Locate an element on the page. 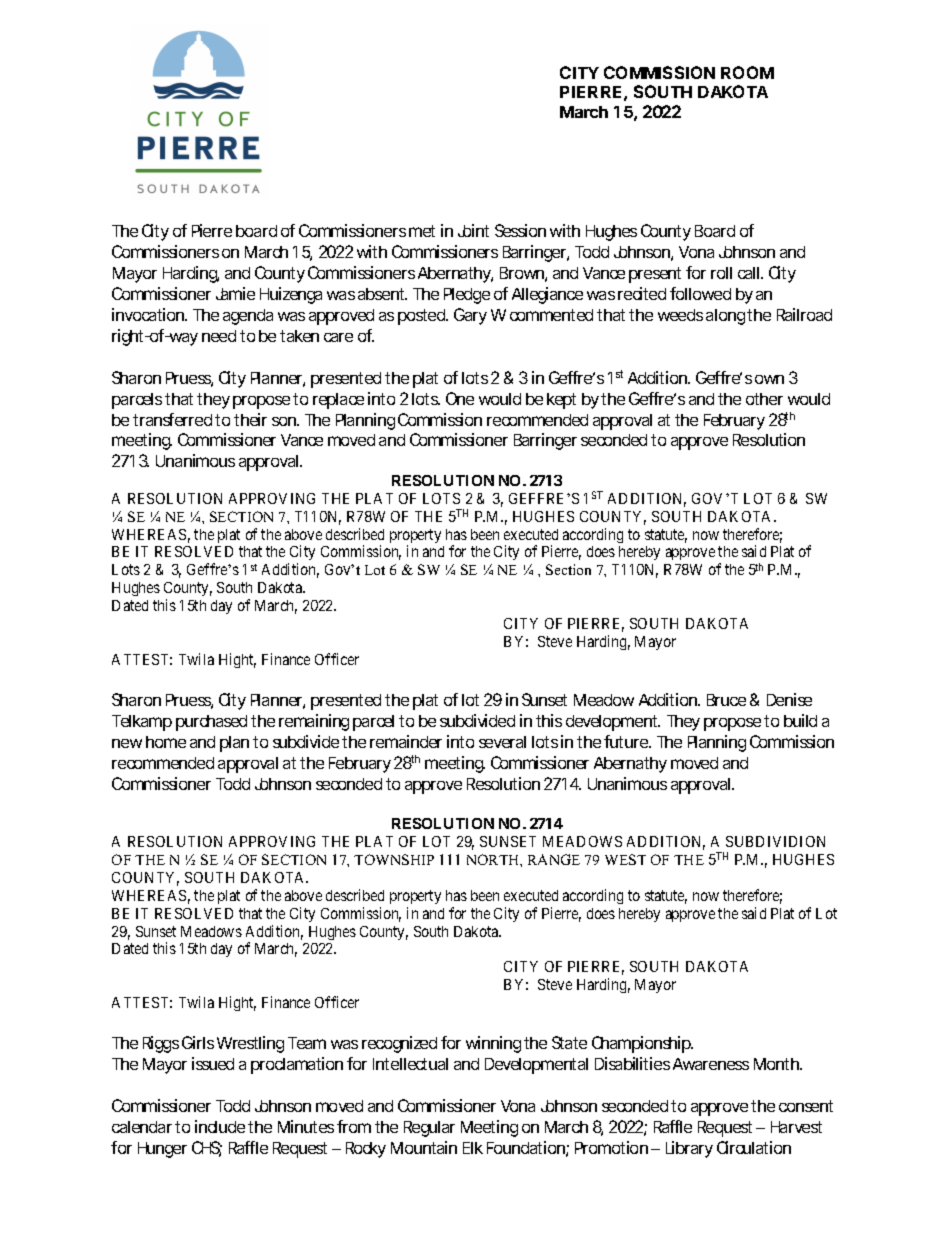  Bruce is located at coordinates (726, 700).
